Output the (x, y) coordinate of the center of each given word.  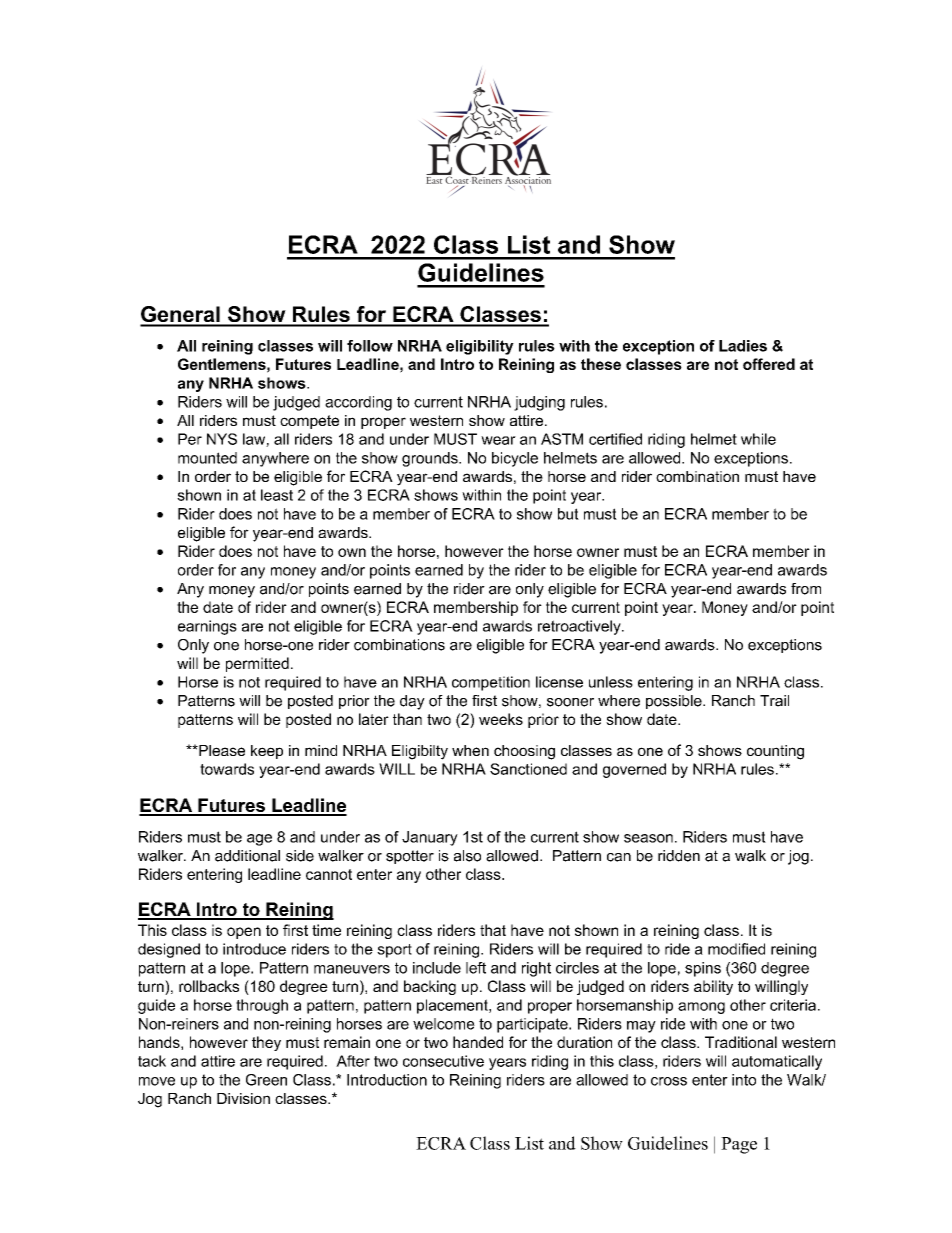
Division (243, 1098)
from (806, 589)
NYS (222, 439)
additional (247, 856)
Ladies (743, 346)
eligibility (480, 347)
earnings (207, 627)
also (467, 856)
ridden (679, 856)
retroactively (580, 627)
